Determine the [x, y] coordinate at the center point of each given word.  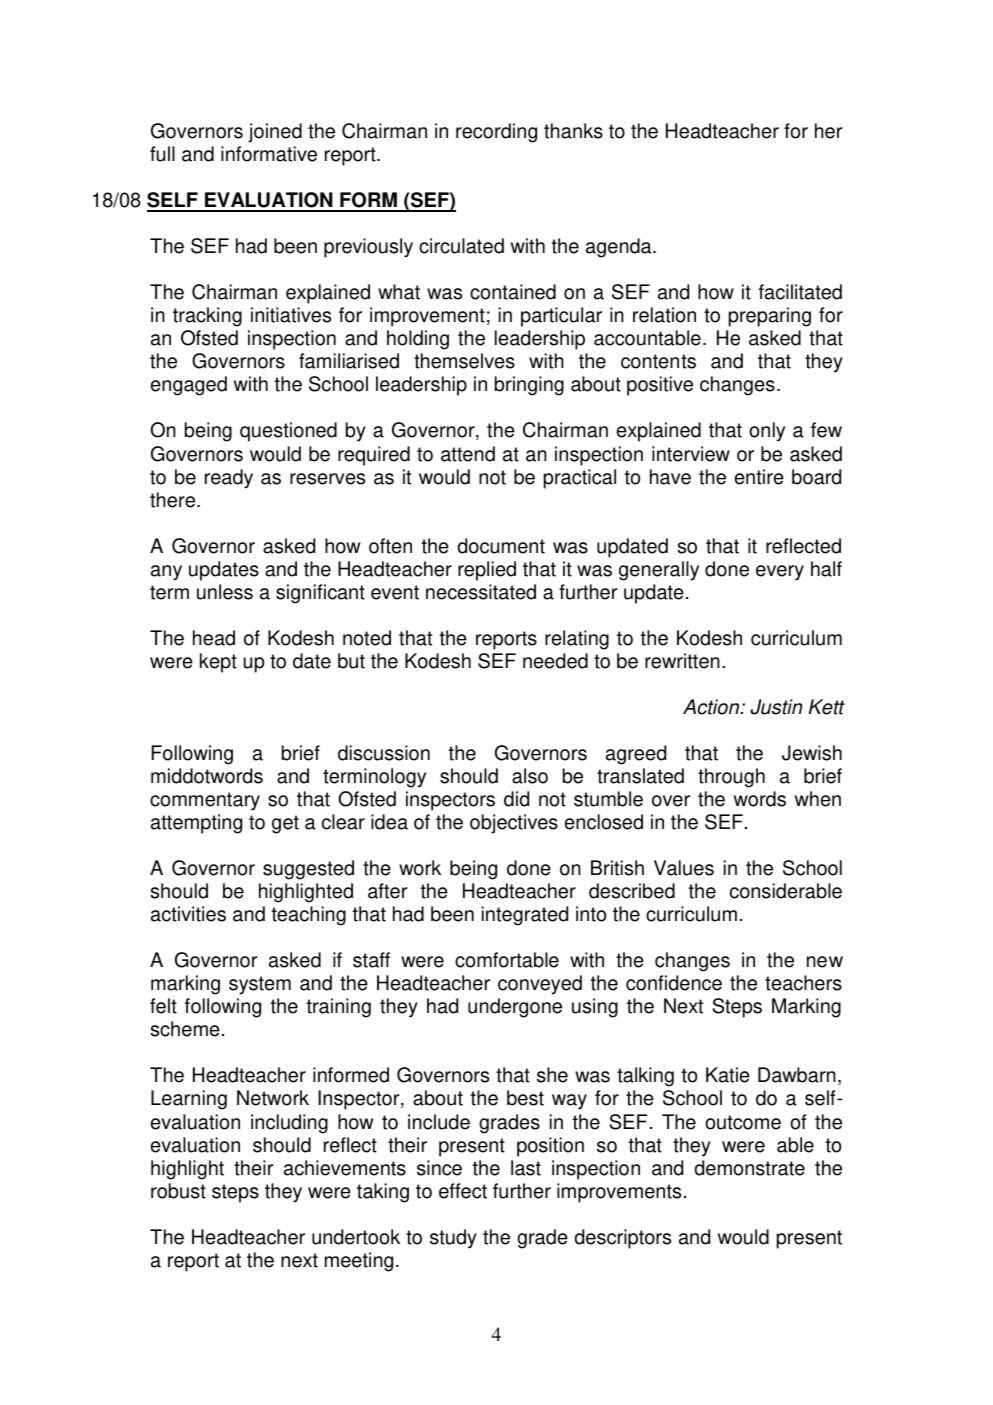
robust [178, 1191]
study [453, 1239]
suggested [308, 870]
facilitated [800, 292]
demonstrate [749, 1168]
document [501, 546]
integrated [525, 916]
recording [496, 133]
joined [275, 133]
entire [759, 477]
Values [684, 868]
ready [229, 479]
